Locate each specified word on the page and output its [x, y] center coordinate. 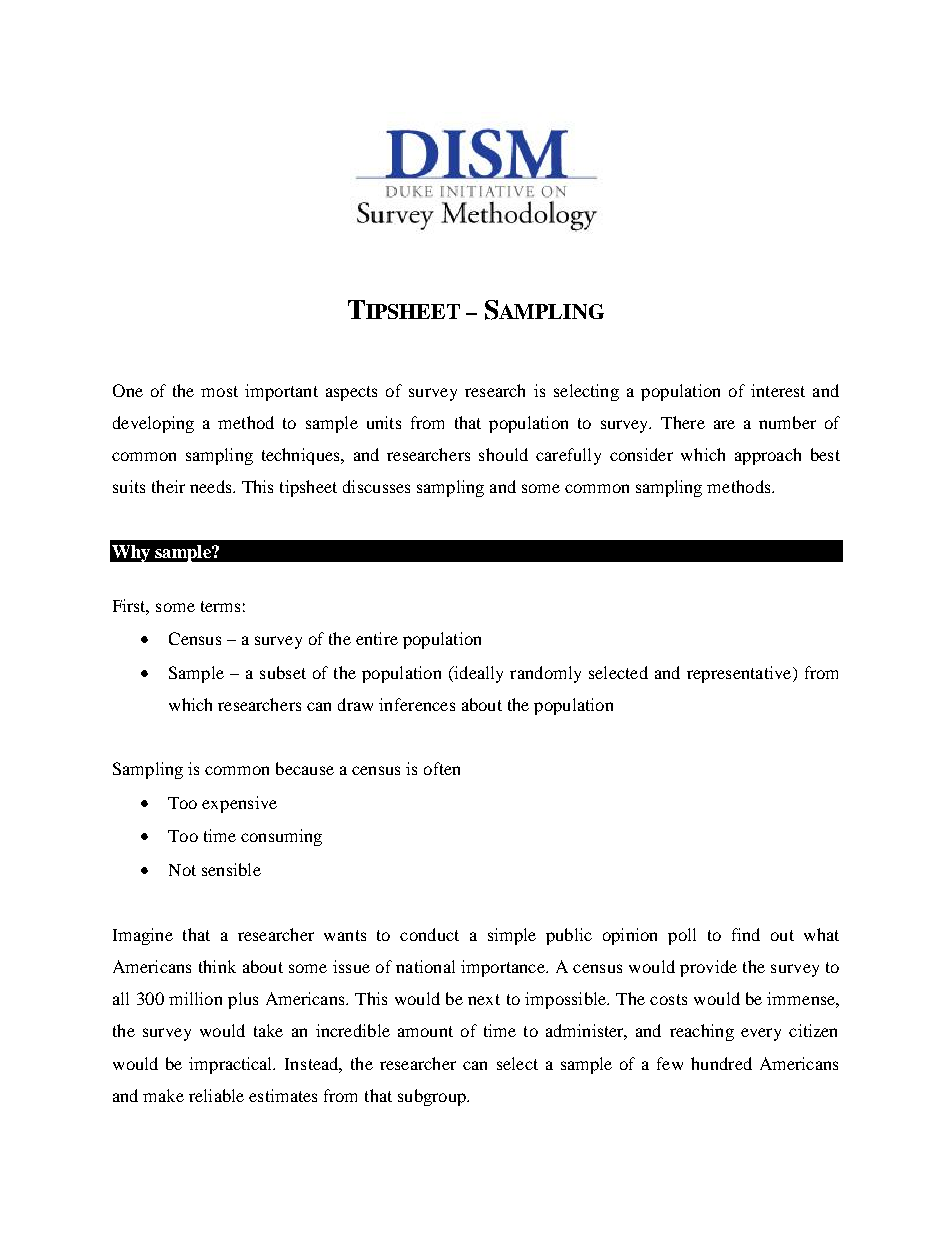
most [219, 391]
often [442, 768]
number [787, 422]
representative [740, 674]
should [503, 454]
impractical [232, 1065]
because [305, 768]
